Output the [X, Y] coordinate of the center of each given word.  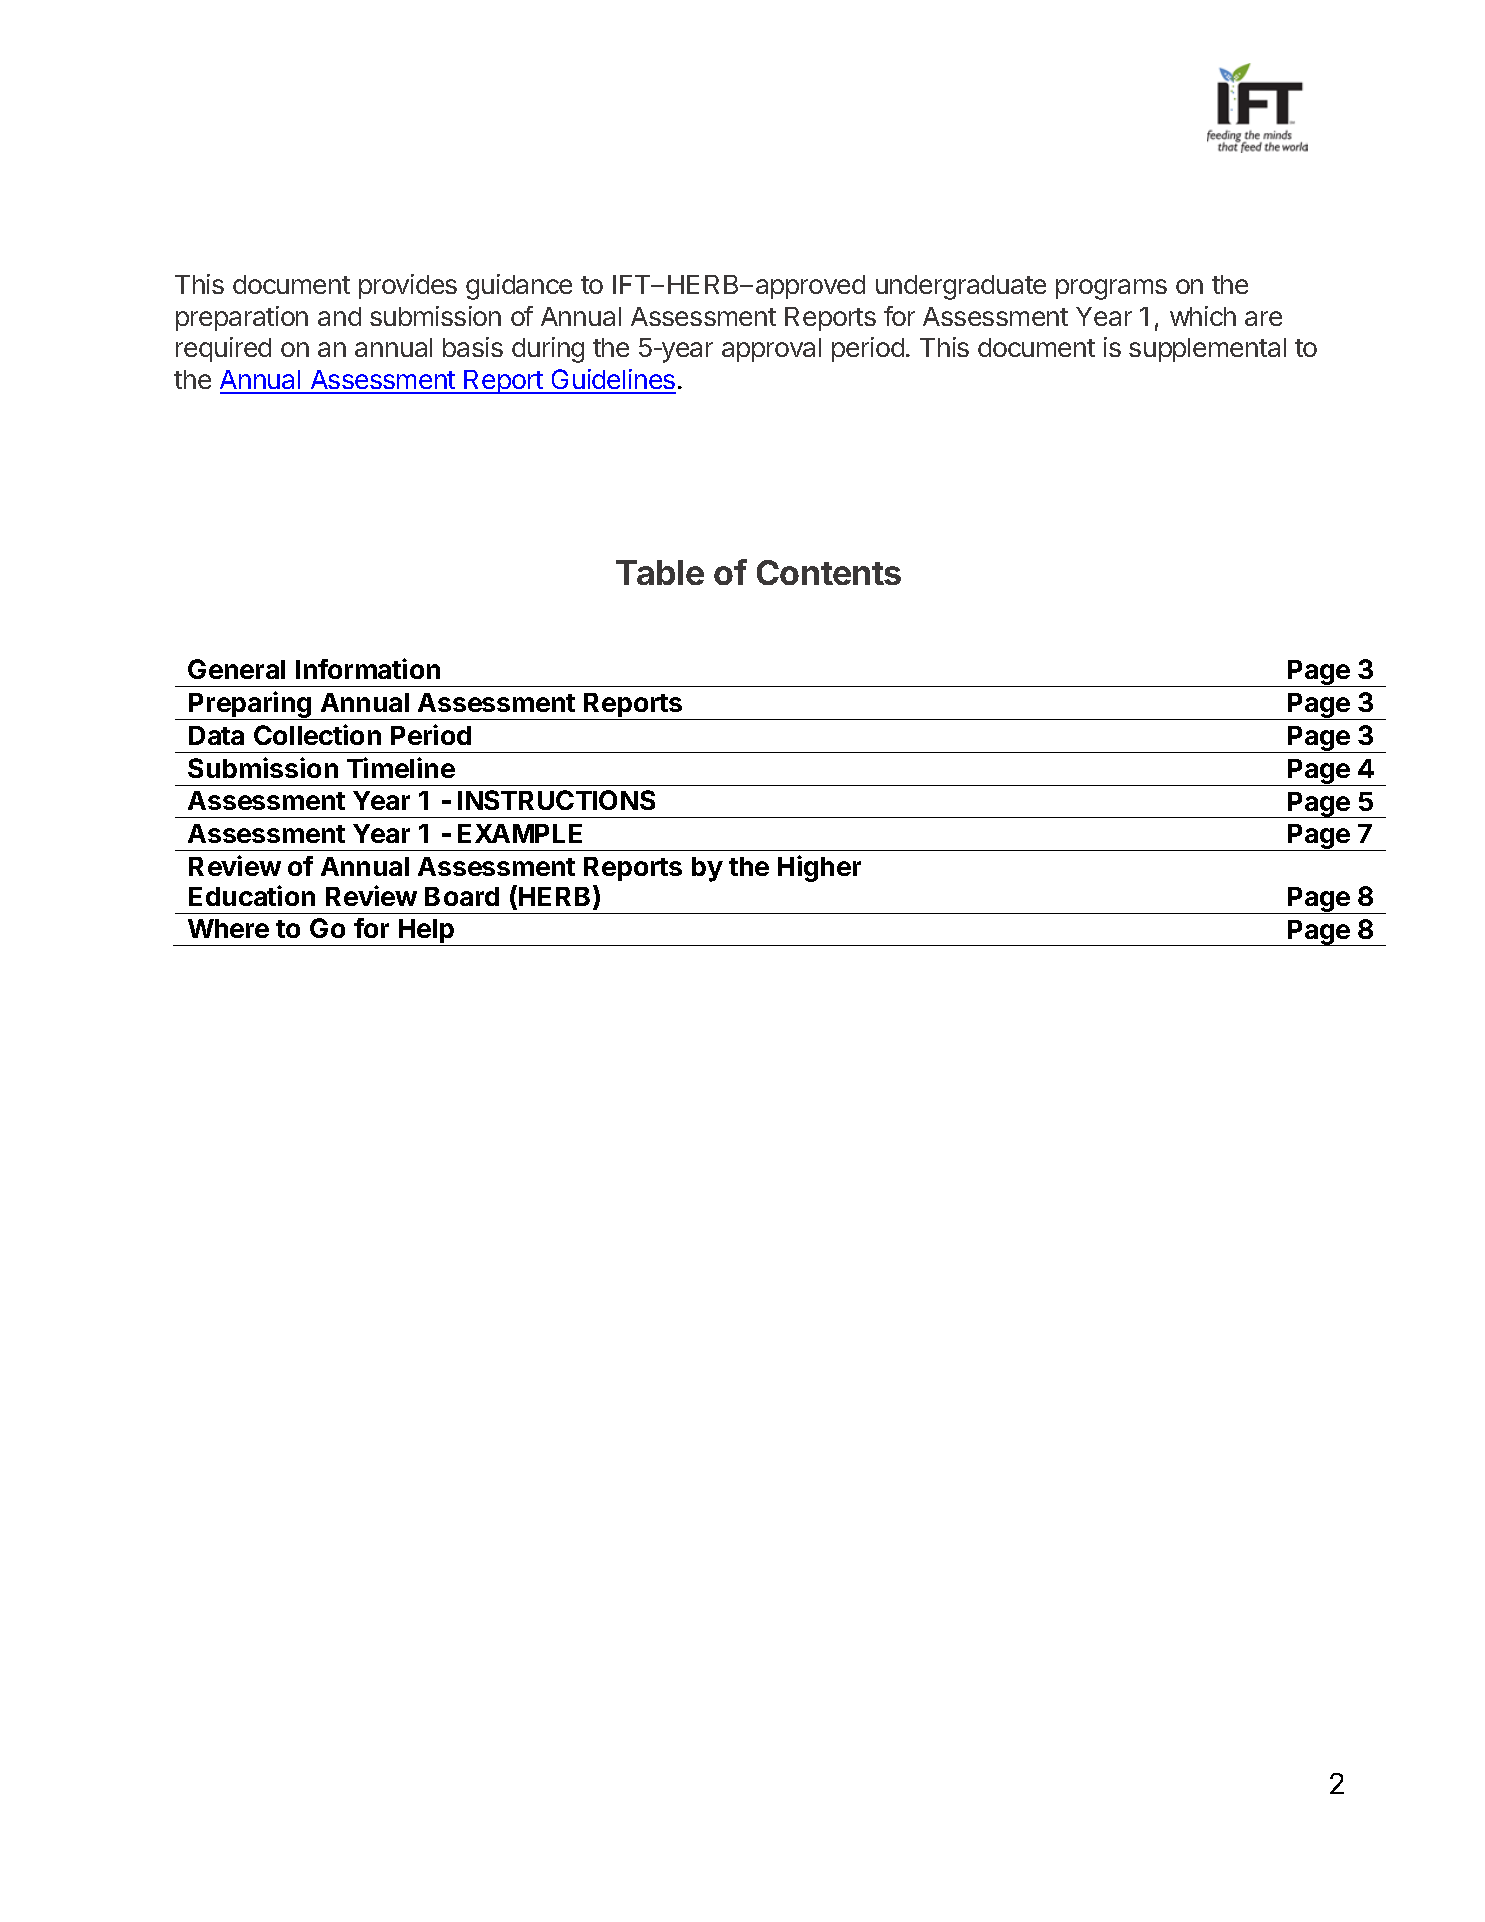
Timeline [401, 767]
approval [771, 350]
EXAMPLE [520, 833]
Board [462, 896]
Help [427, 932]
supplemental [1207, 350]
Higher [819, 868]
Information [368, 668]
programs [1111, 289]
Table [660, 572]
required [223, 349]
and [339, 316]
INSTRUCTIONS [556, 800]
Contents [829, 572]
